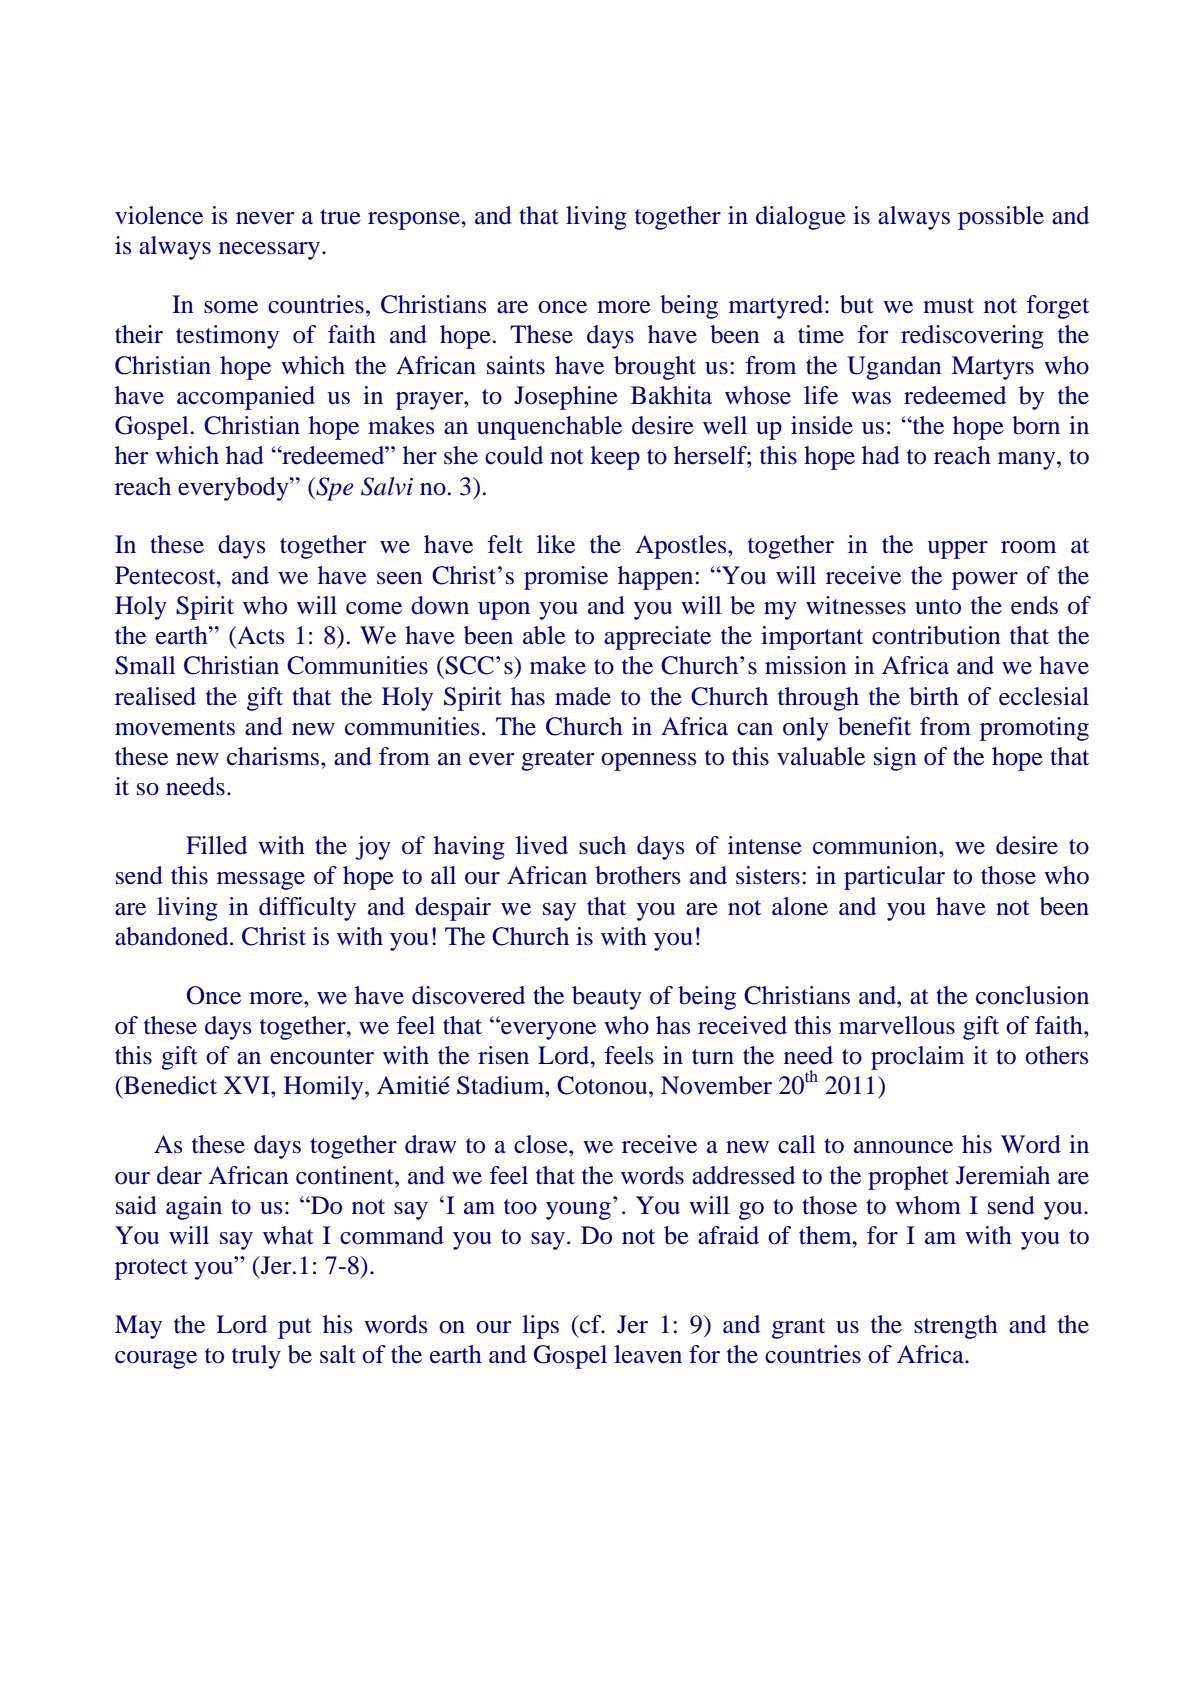 Image resolution: width=1204 pixels, height=1703 pixels. What do you see at coordinates (917, 1058) in the document?
I see `proclaim` at bounding box center [917, 1058].
